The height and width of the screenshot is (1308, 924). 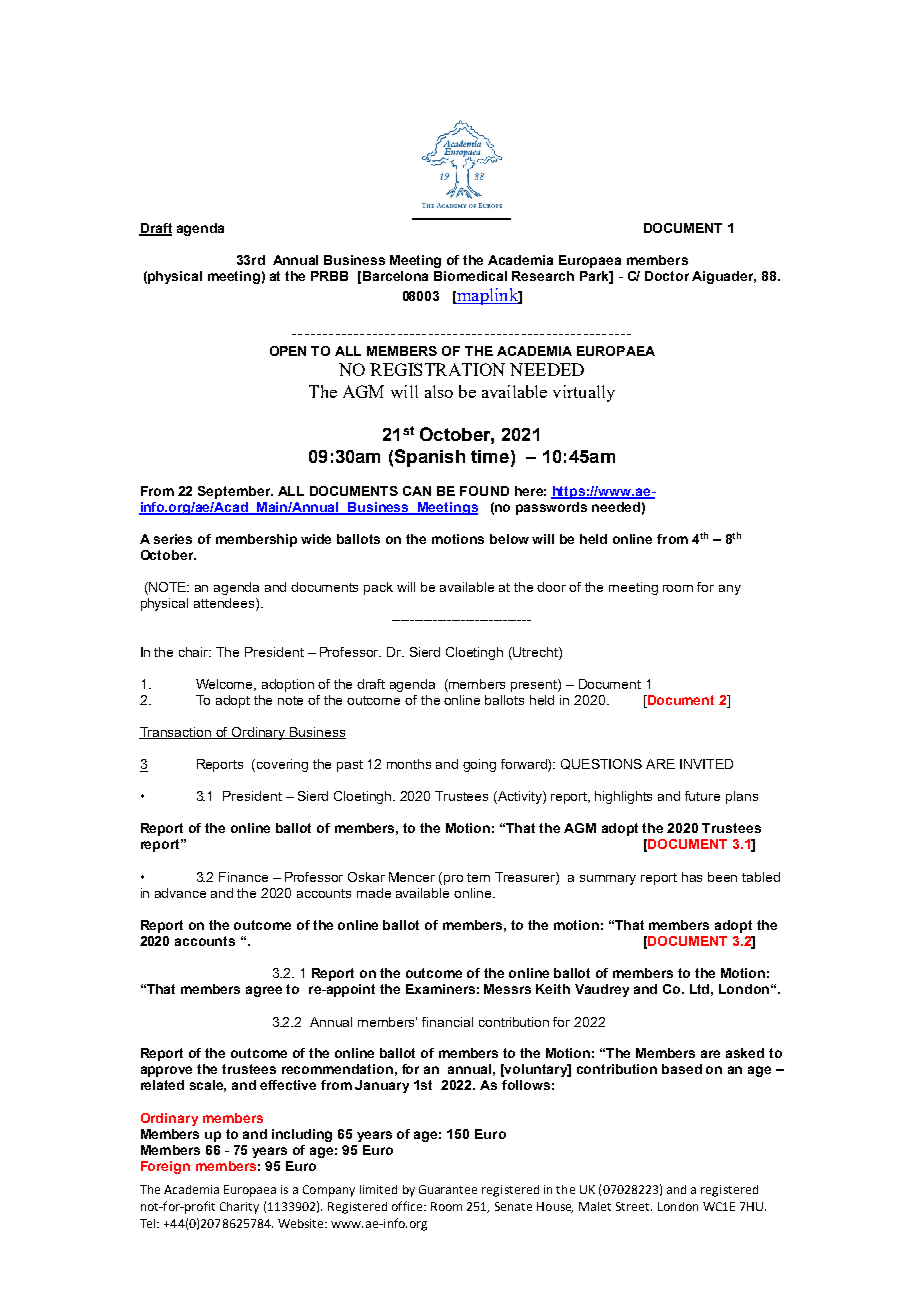 I want to click on September, so click(x=235, y=492).
